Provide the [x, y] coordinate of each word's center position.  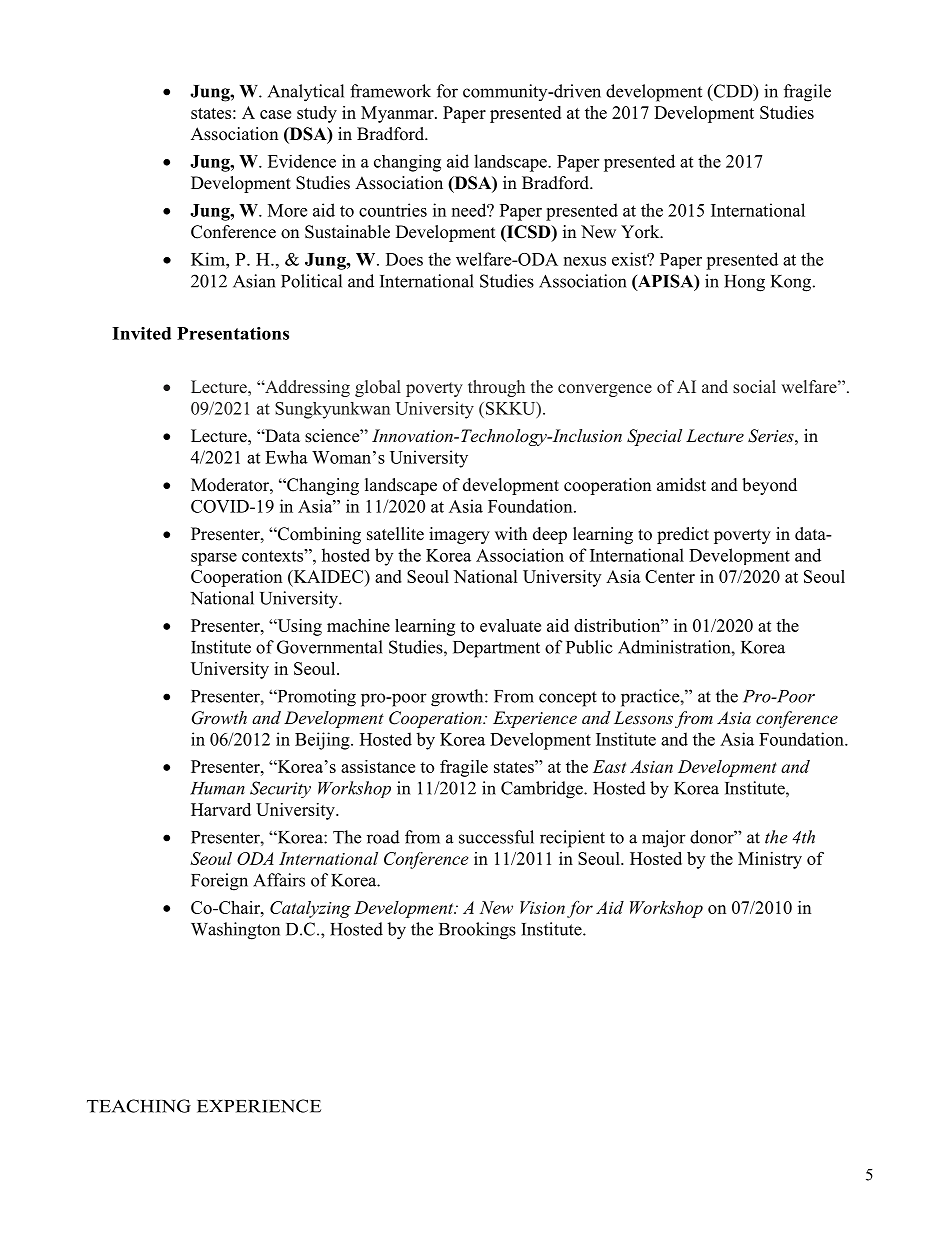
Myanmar [398, 114]
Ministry [770, 860]
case [275, 114]
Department [496, 649]
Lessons [643, 717]
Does [404, 259]
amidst [681, 485]
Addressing [306, 388]
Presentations [233, 333]
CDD [733, 92]
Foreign [219, 882]
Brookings [477, 931]
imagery [459, 535]
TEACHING [139, 1106]
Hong [744, 283]
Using [298, 627]
